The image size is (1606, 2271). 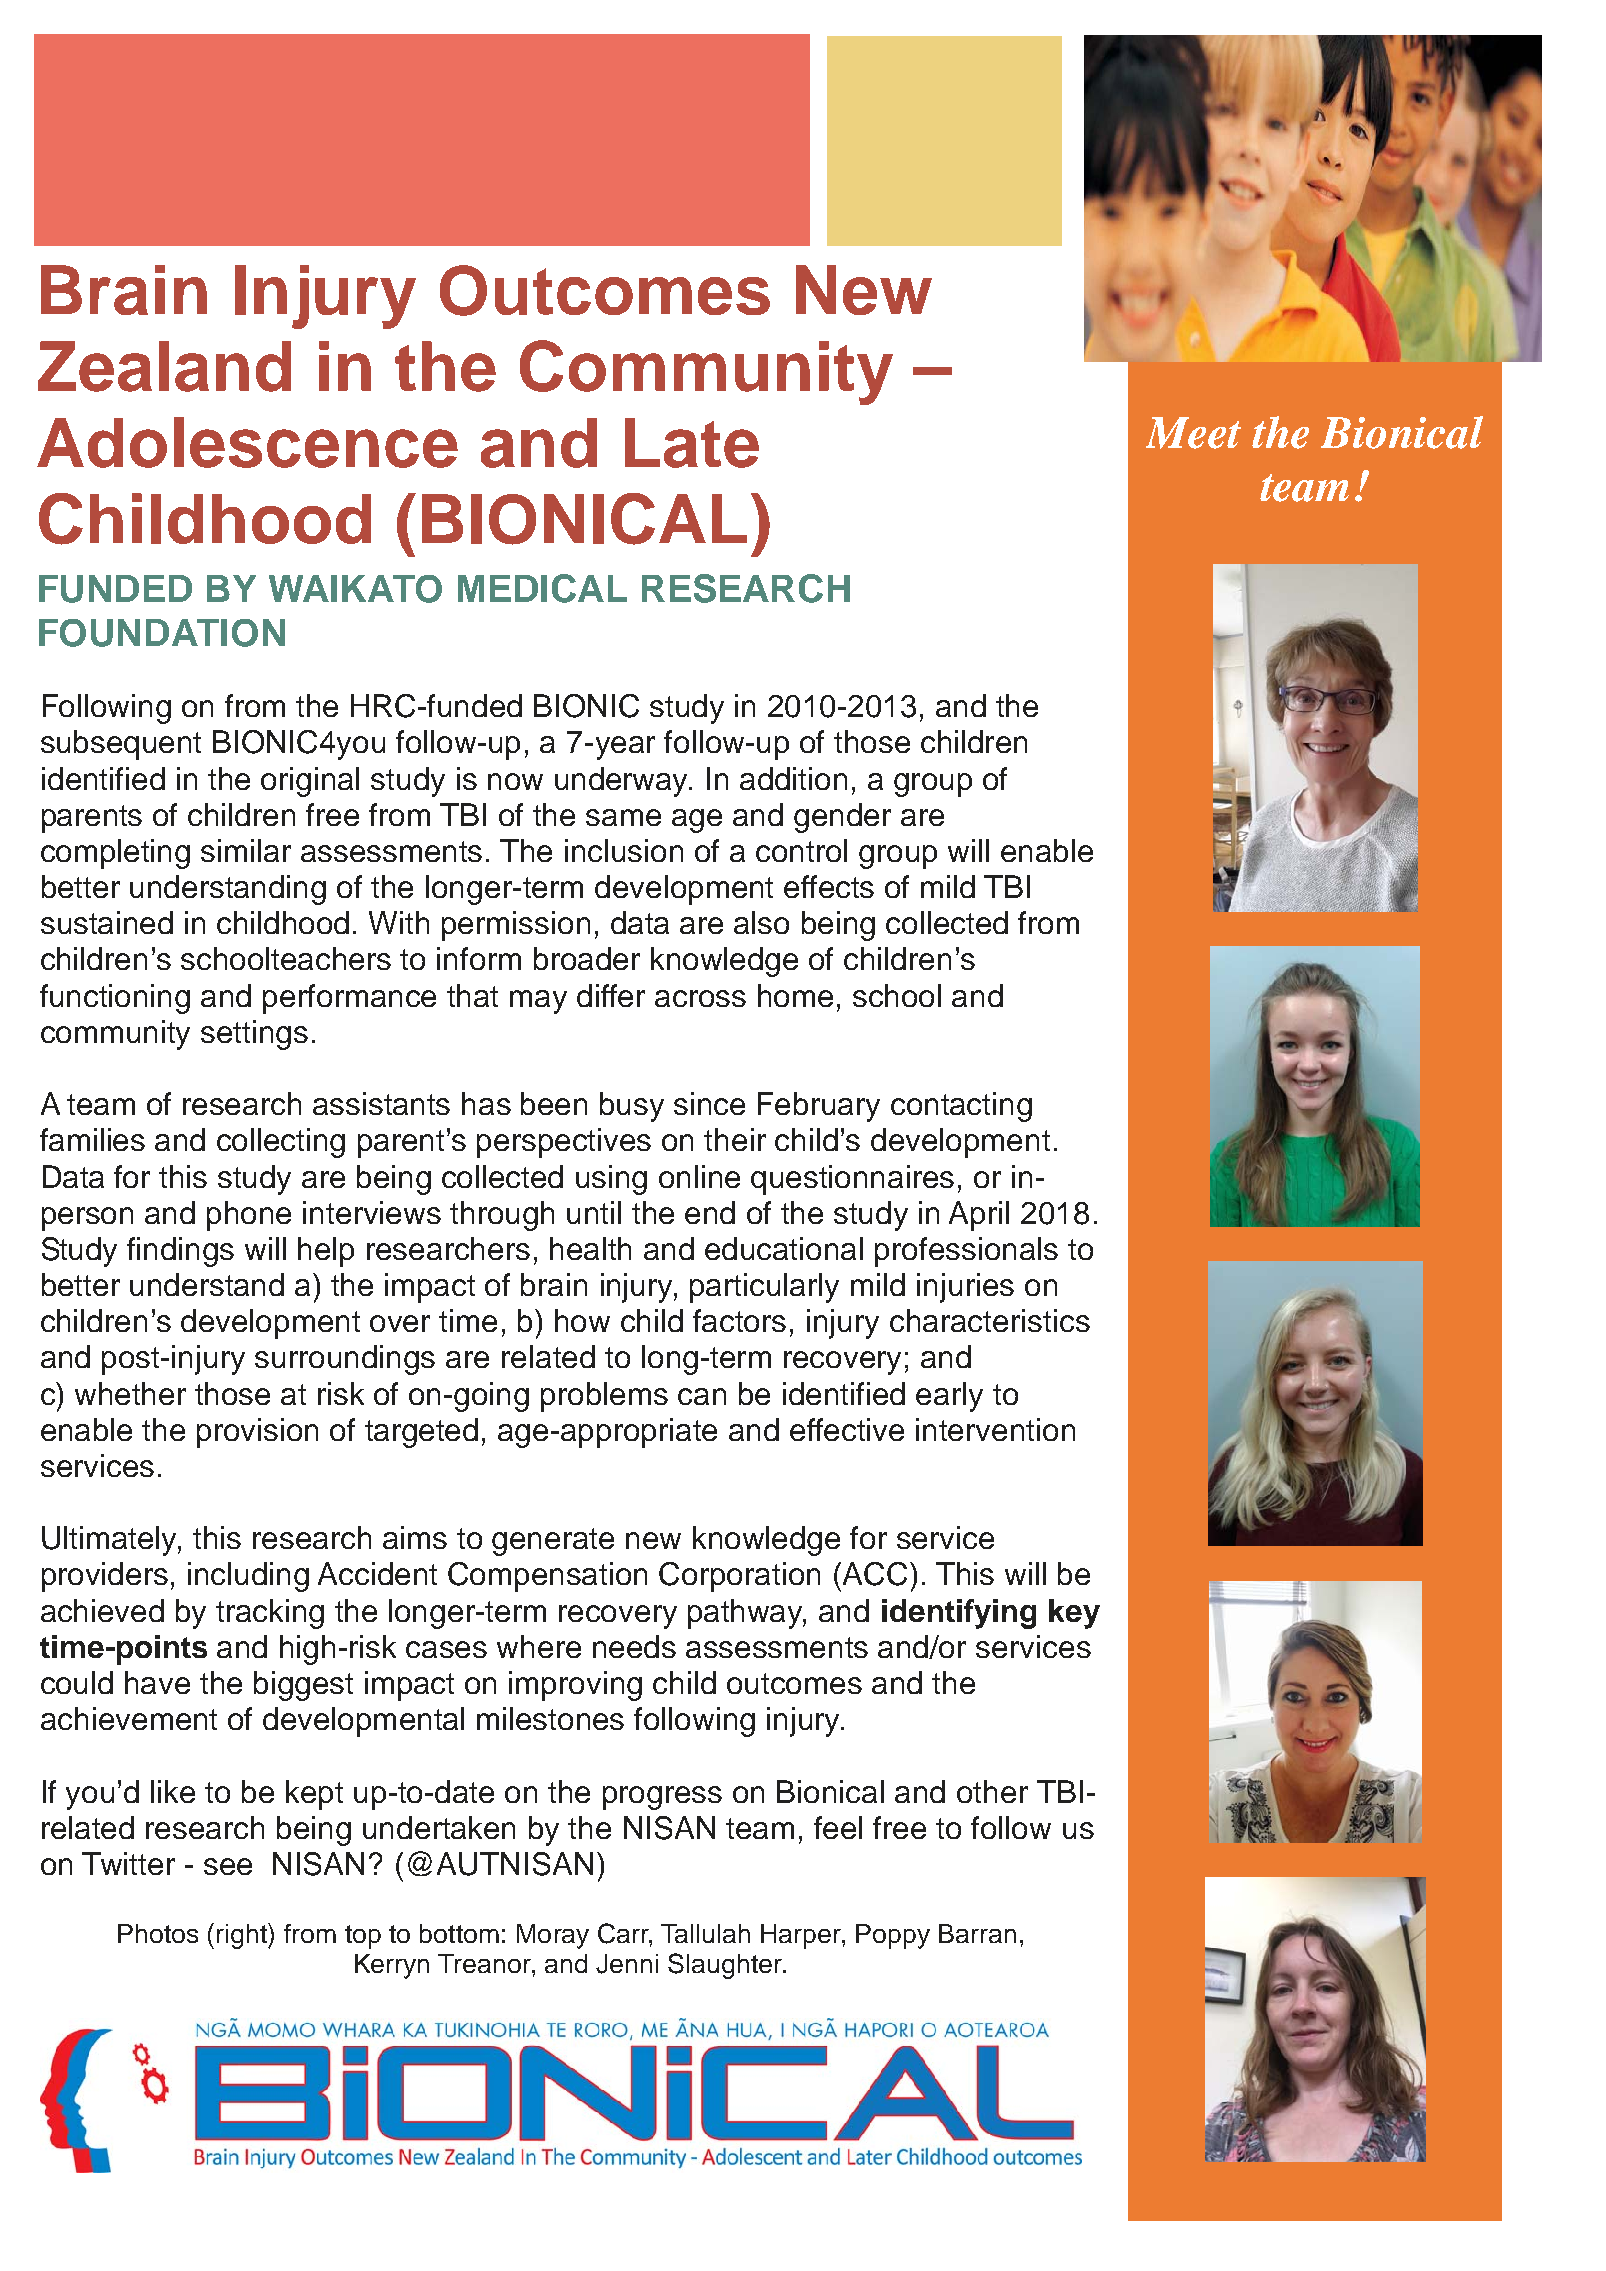 I want to click on TOPS, so click(x=1321, y=156).
